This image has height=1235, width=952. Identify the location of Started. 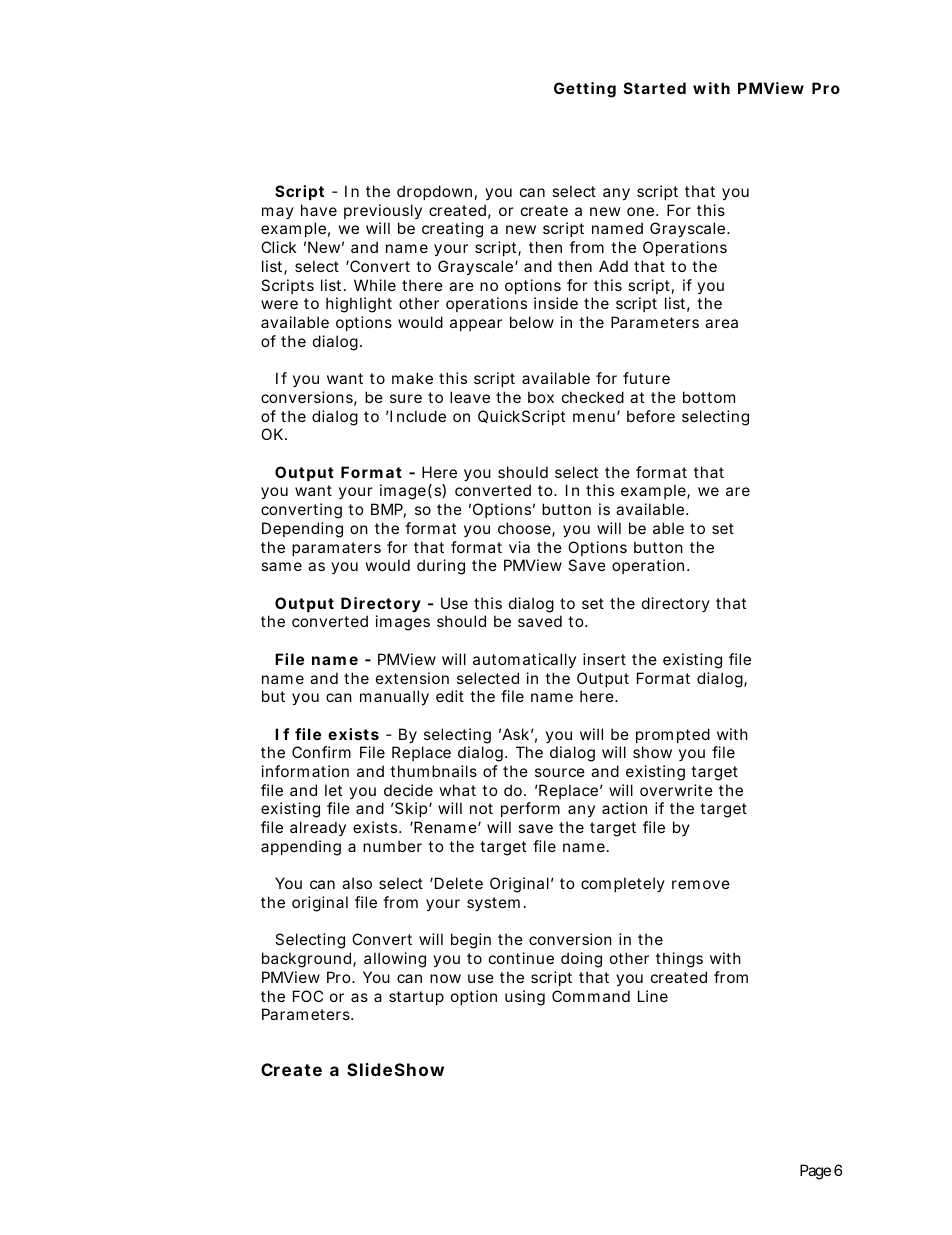
(655, 88).
